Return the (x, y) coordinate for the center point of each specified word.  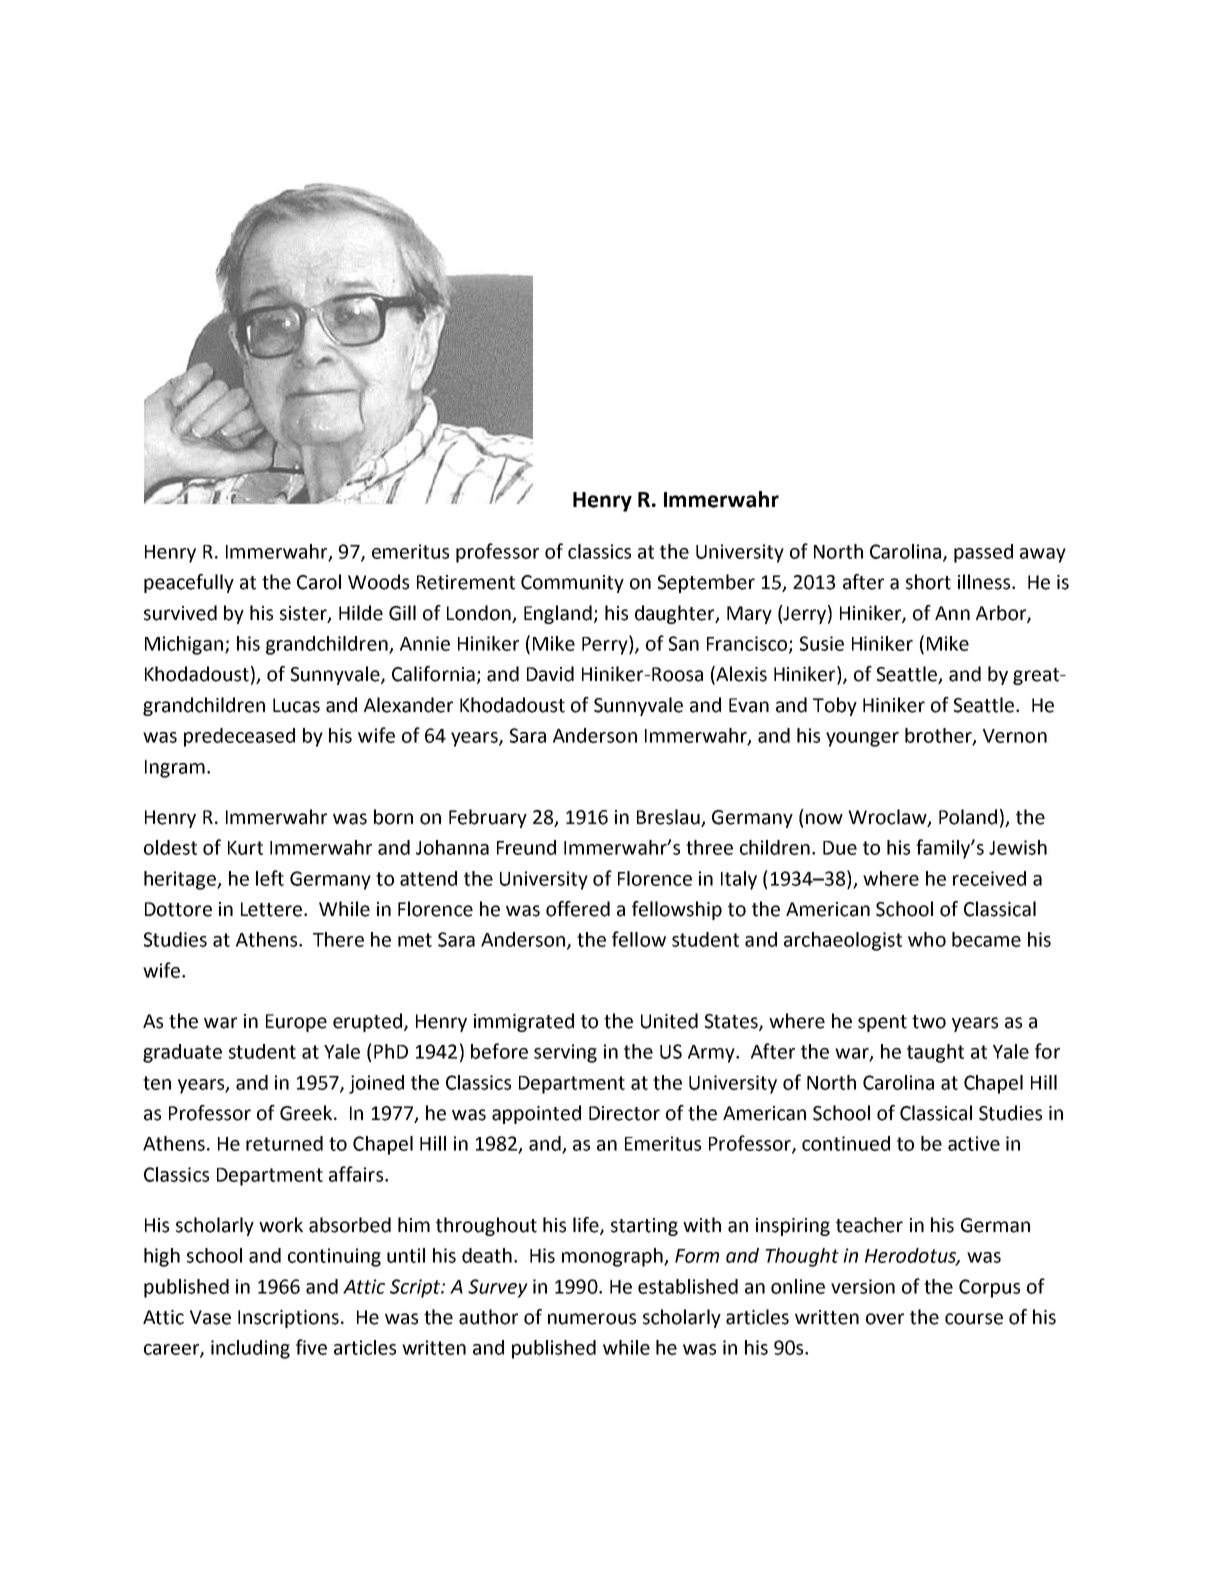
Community (572, 584)
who (927, 939)
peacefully (189, 583)
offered (578, 909)
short (928, 582)
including (250, 1349)
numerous (592, 1319)
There (338, 939)
